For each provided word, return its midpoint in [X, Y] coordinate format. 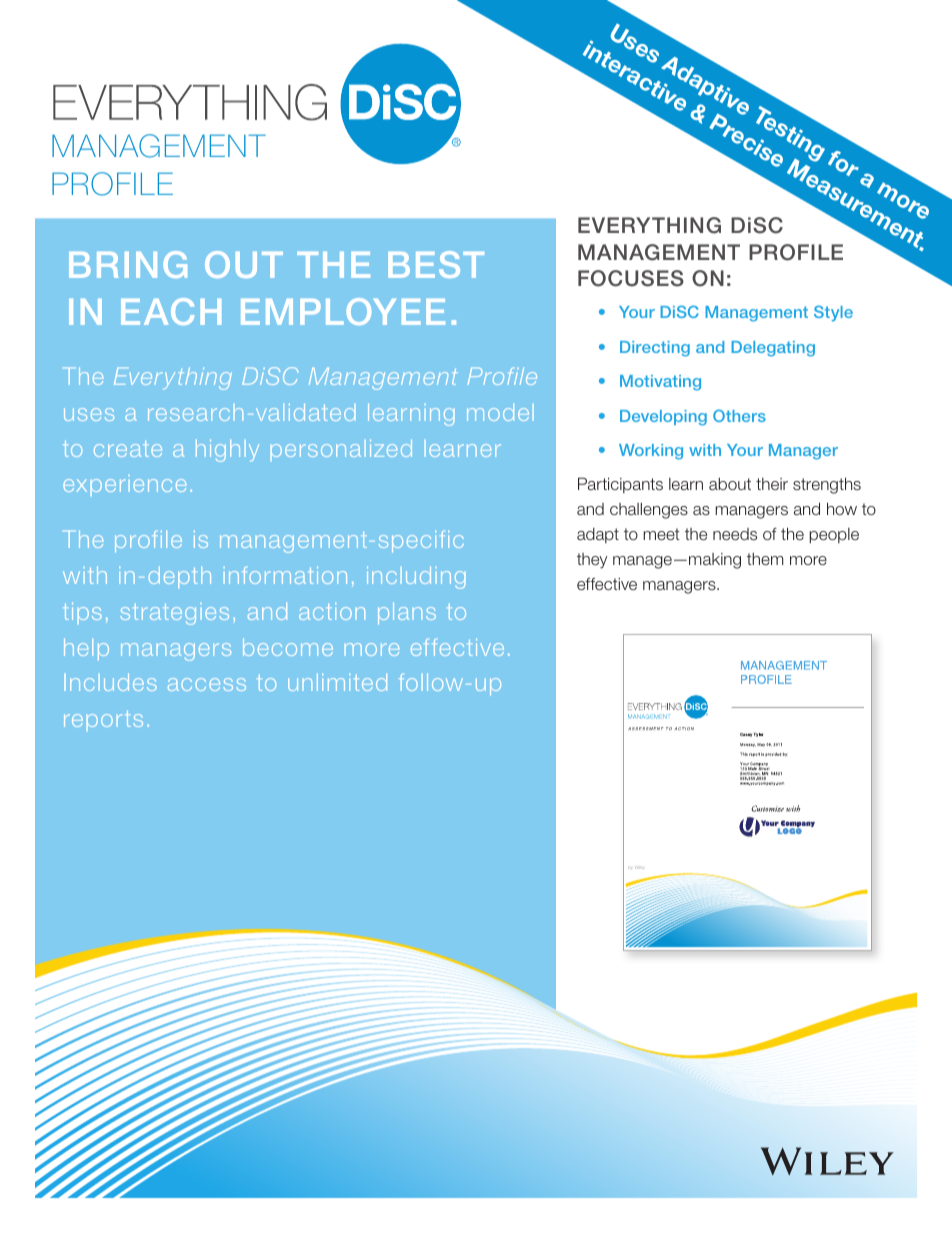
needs [735, 534]
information [285, 575]
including [416, 577]
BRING [128, 264]
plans [407, 613]
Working [651, 452]
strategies [174, 614]
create [128, 449]
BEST [436, 264]
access [207, 684]
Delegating [773, 349]
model [500, 412]
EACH [171, 311]
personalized [341, 450]
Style [833, 313]
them [765, 559]
